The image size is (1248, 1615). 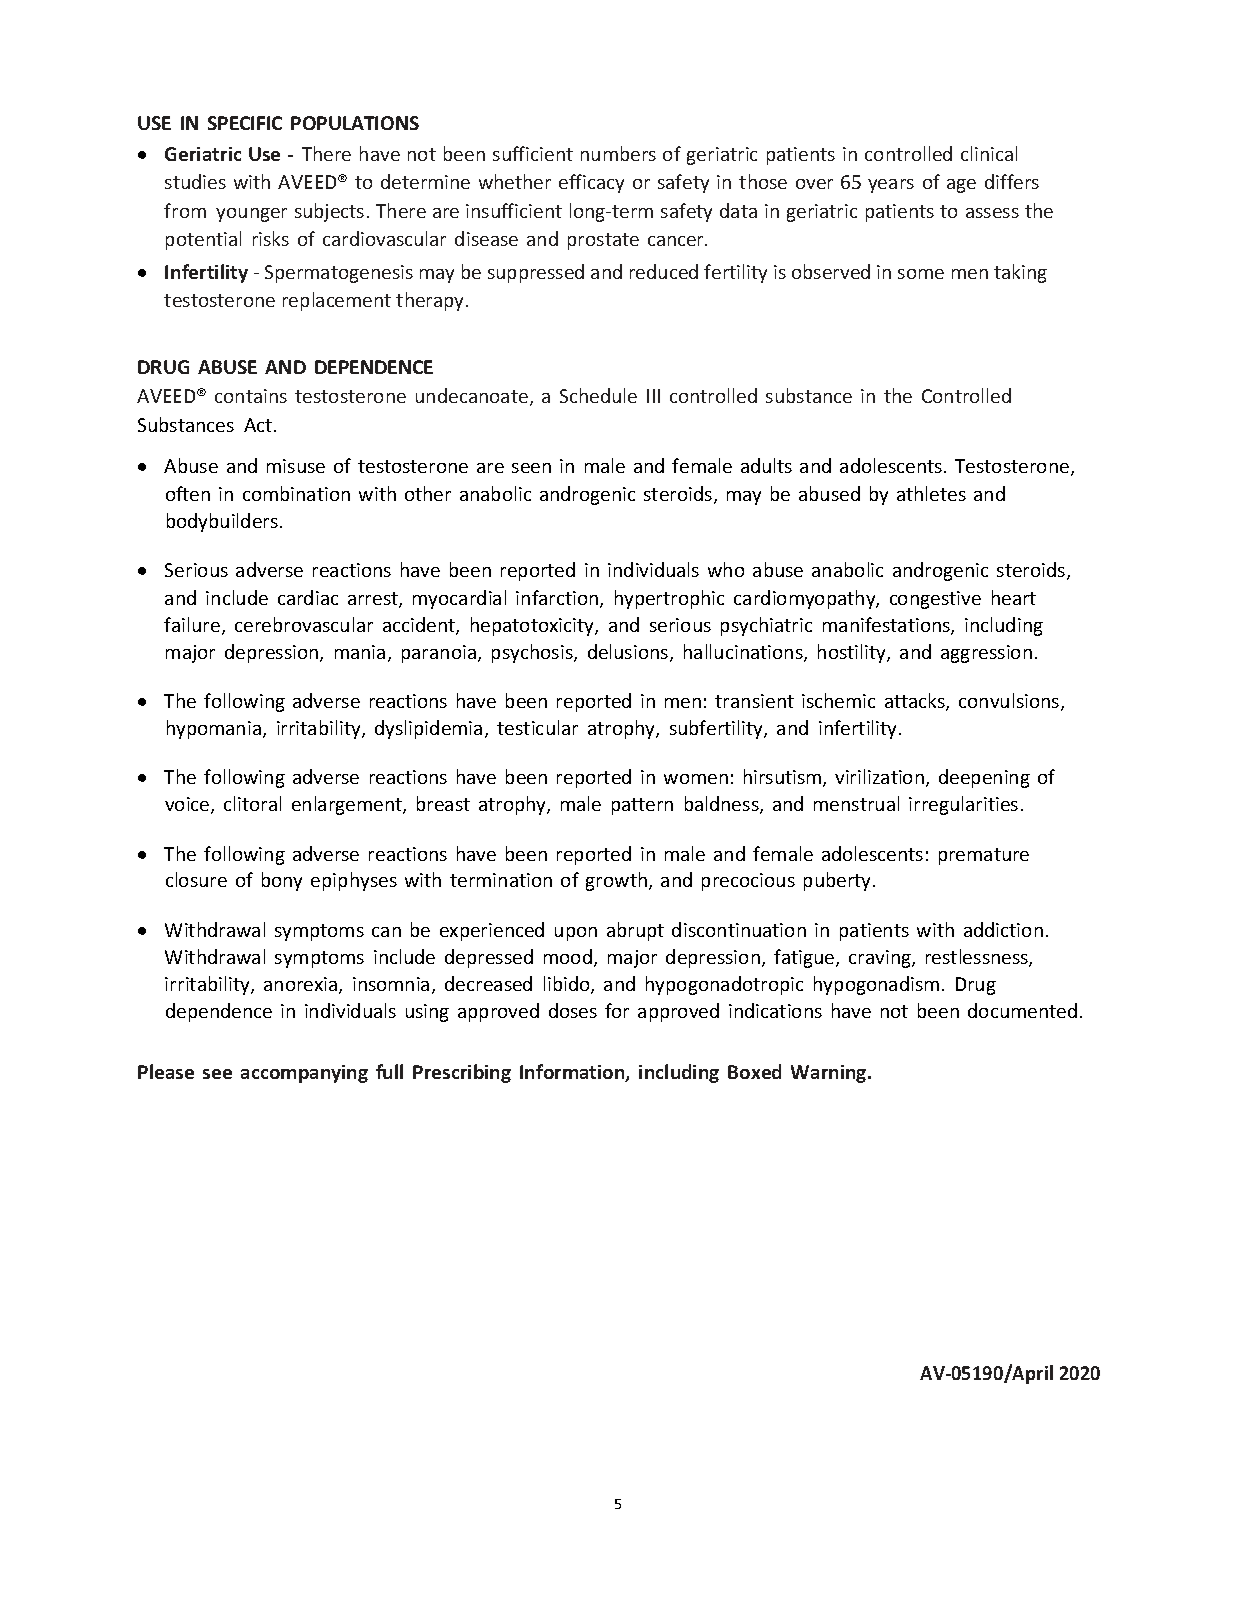 I want to click on accompanying, so click(x=304, y=1074).
